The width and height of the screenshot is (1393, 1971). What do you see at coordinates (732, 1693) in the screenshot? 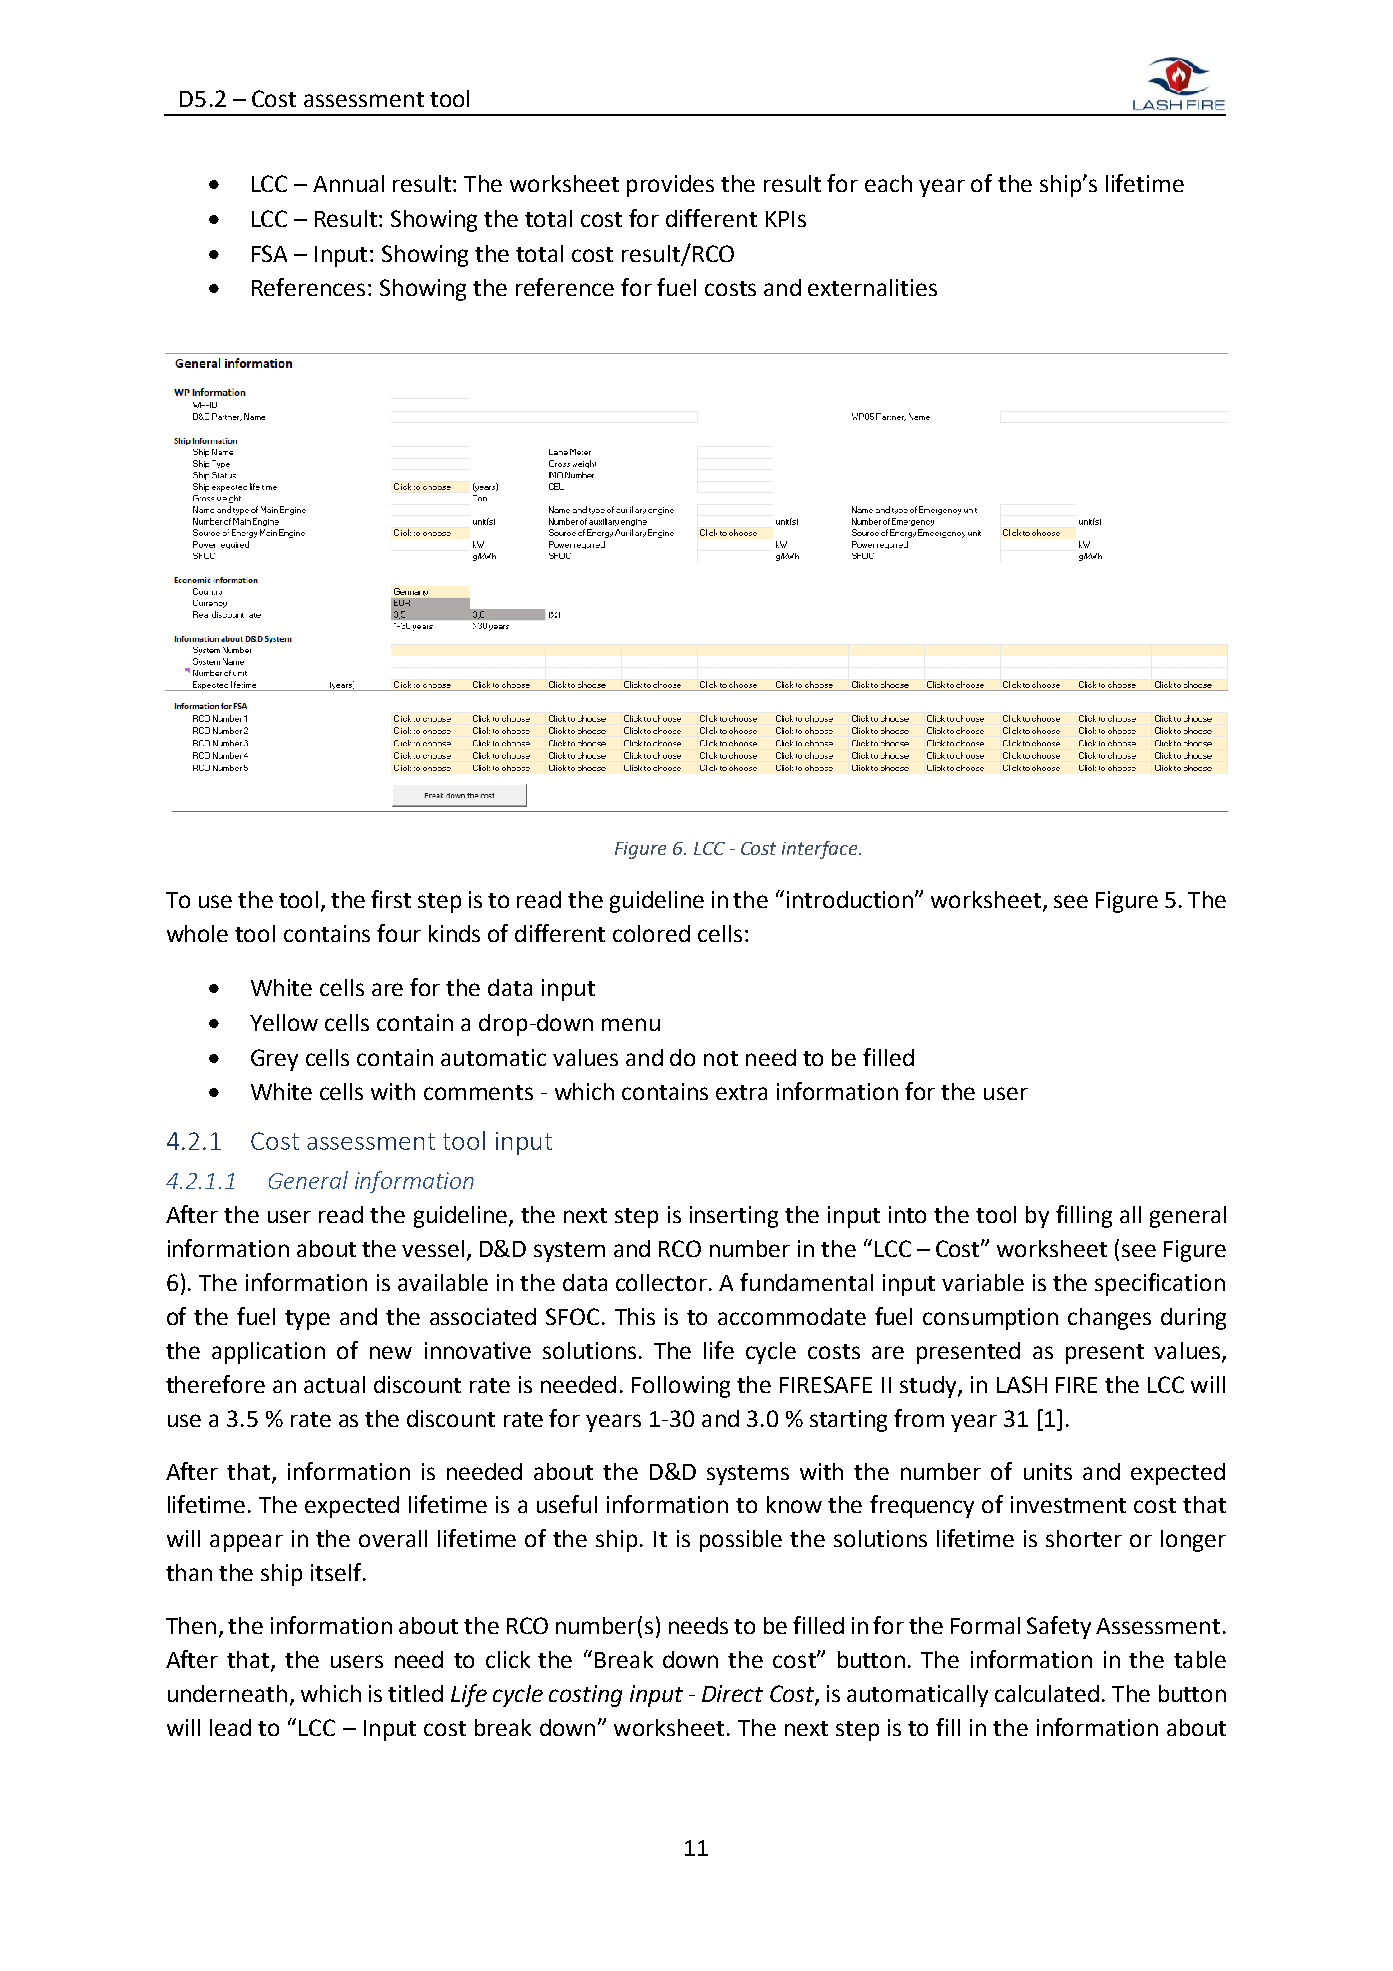
I see `Direct` at bounding box center [732, 1693].
